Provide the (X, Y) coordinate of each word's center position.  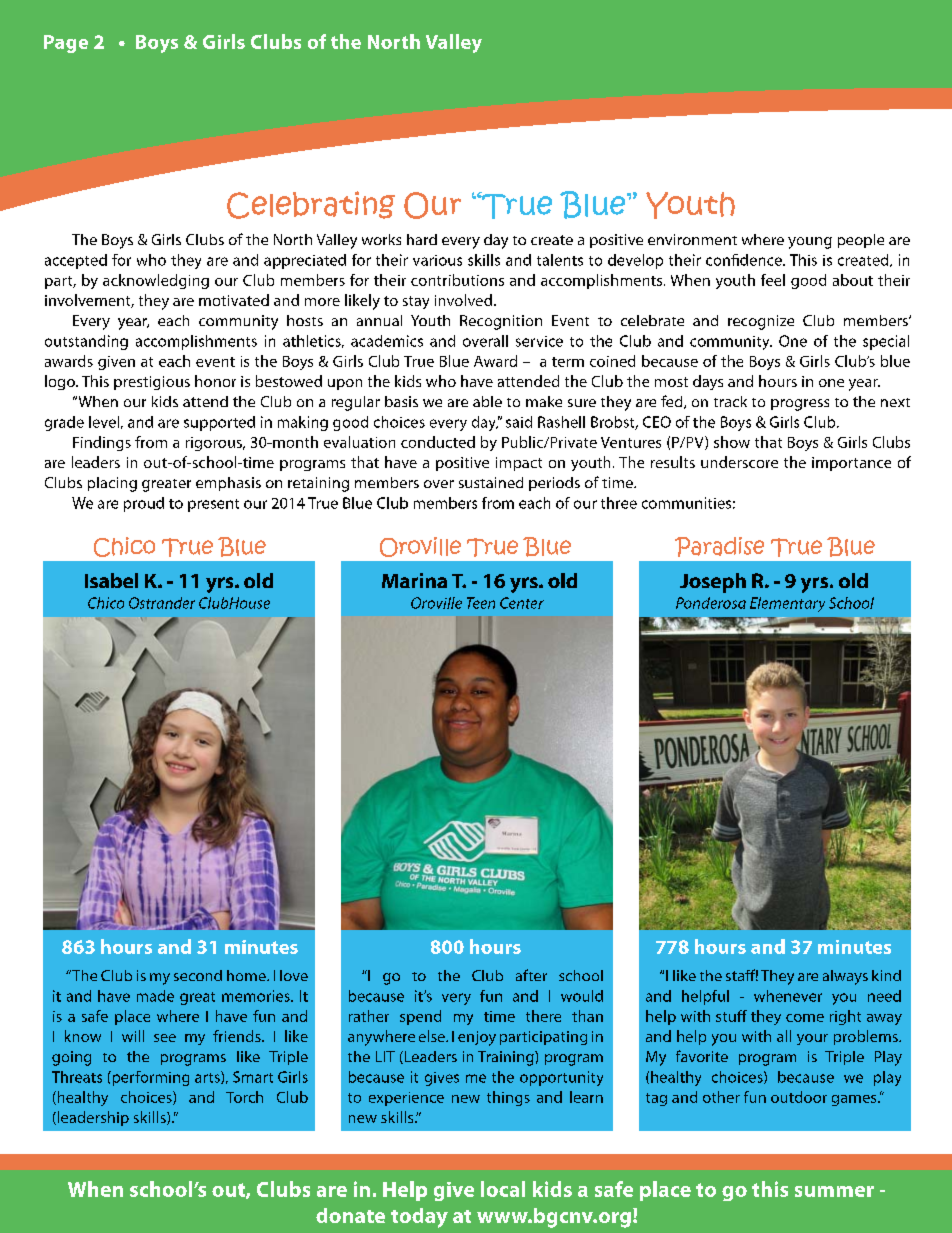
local (503, 1189)
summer (834, 1191)
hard (422, 239)
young (810, 243)
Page (66, 44)
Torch (244, 1097)
